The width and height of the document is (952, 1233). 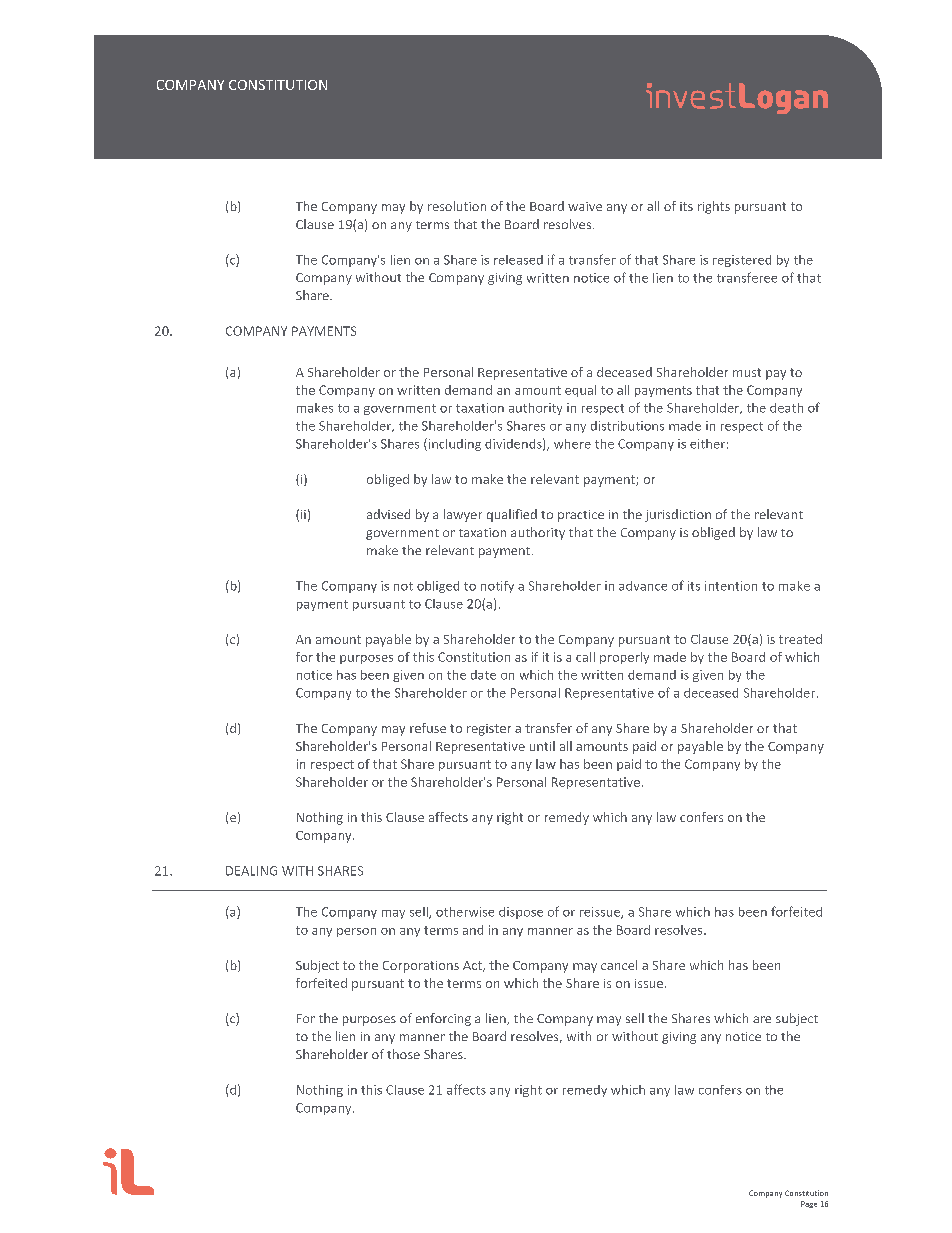 I want to click on must, so click(x=747, y=372).
